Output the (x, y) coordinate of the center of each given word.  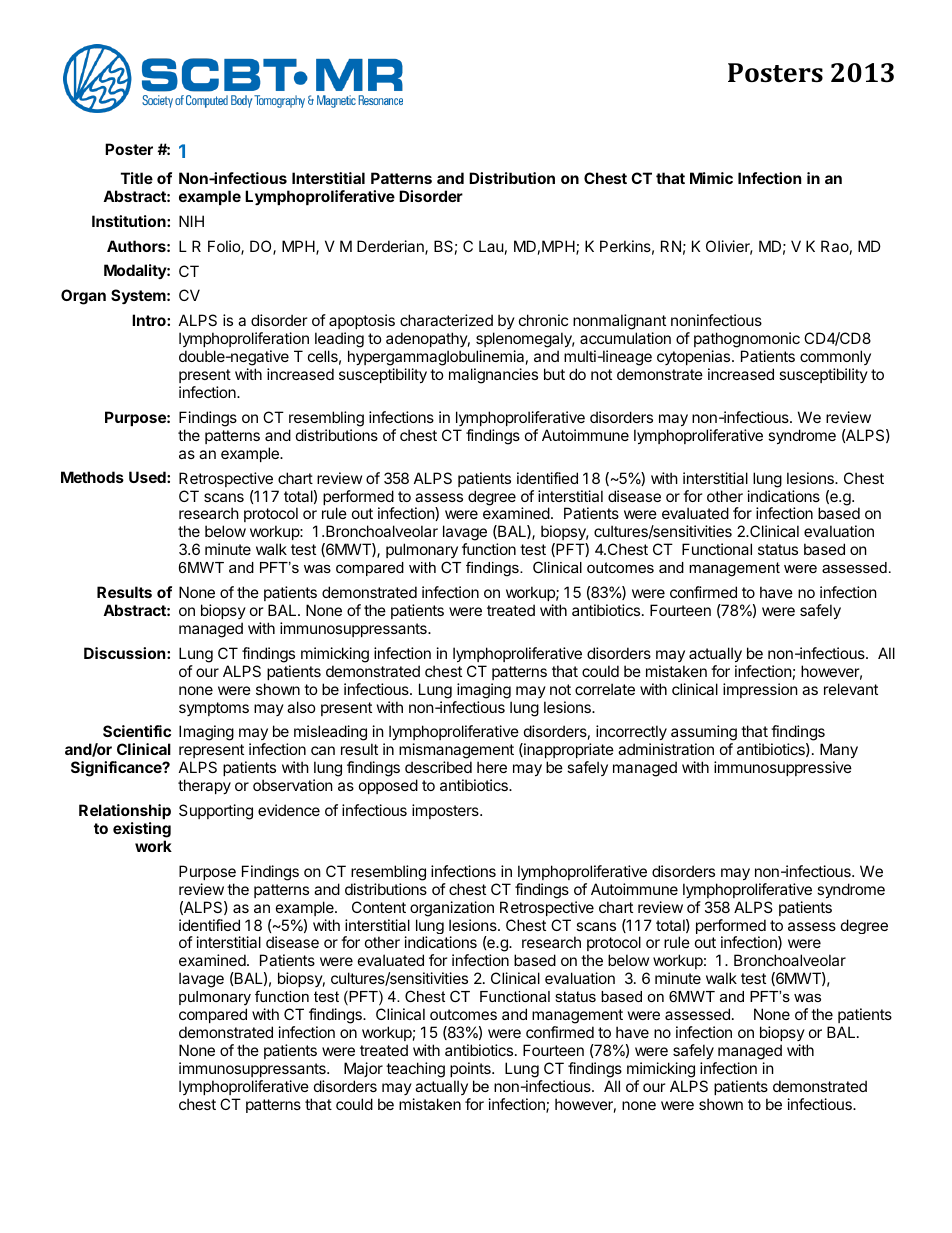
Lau (491, 246)
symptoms (214, 709)
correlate (605, 689)
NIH (191, 221)
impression (760, 690)
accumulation (625, 338)
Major (363, 1069)
